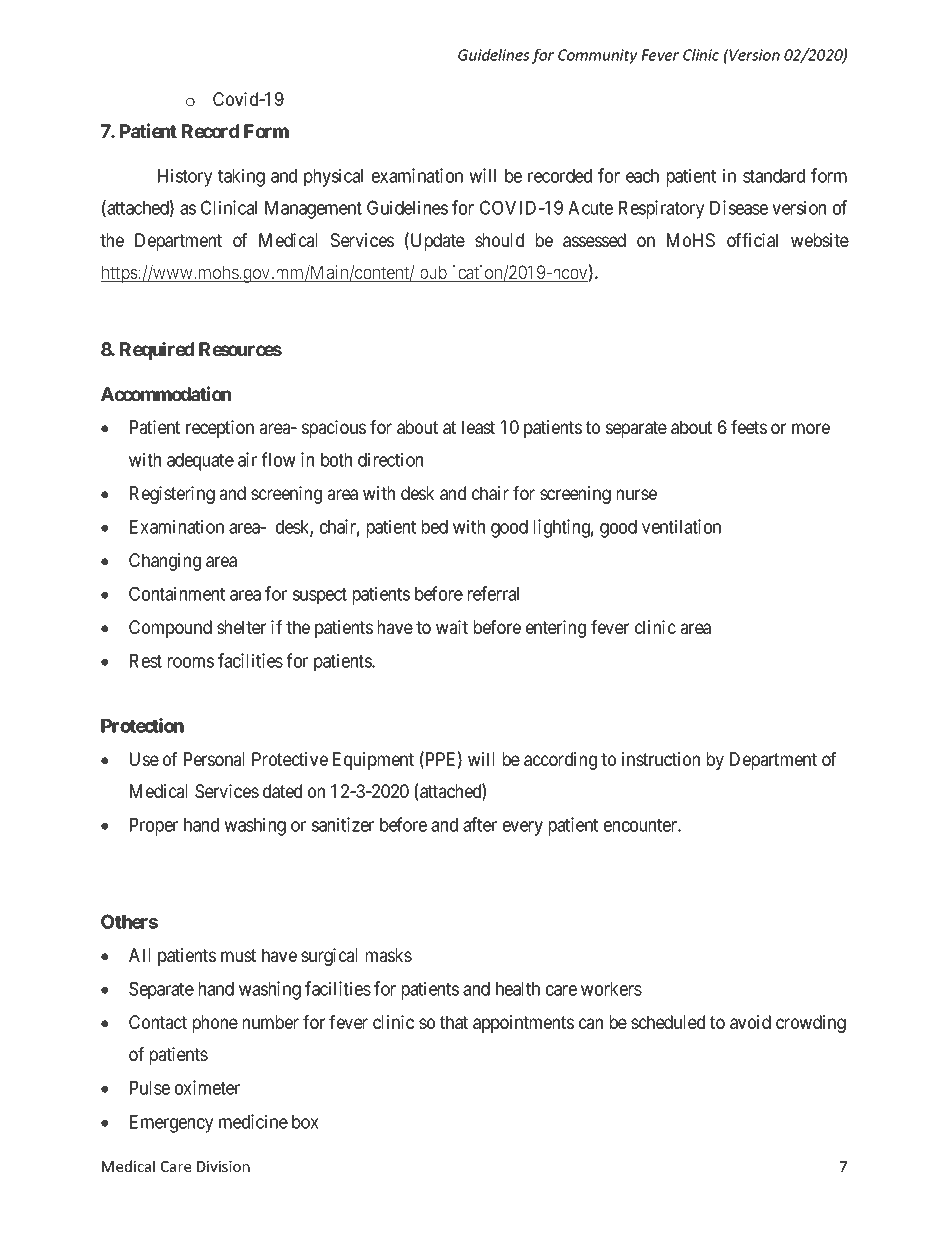 The width and height of the page is (952, 1233). I want to click on standard, so click(774, 176).
